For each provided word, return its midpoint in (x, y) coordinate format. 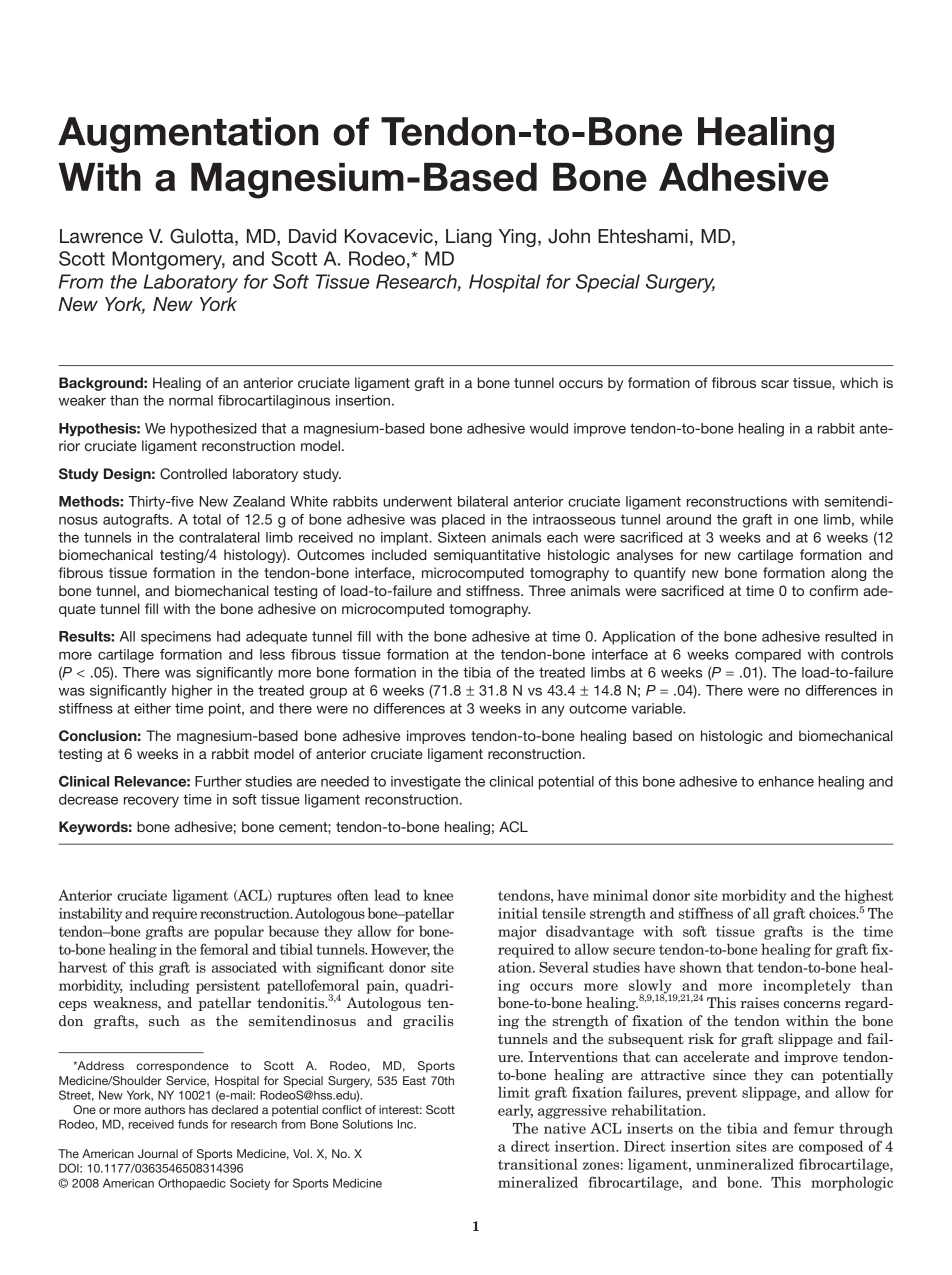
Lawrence (101, 236)
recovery (151, 802)
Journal (158, 1153)
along (848, 574)
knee (438, 895)
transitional (538, 1164)
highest (869, 896)
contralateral (219, 537)
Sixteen (462, 537)
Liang (469, 238)
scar (775, 384)
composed (831, 1147)
